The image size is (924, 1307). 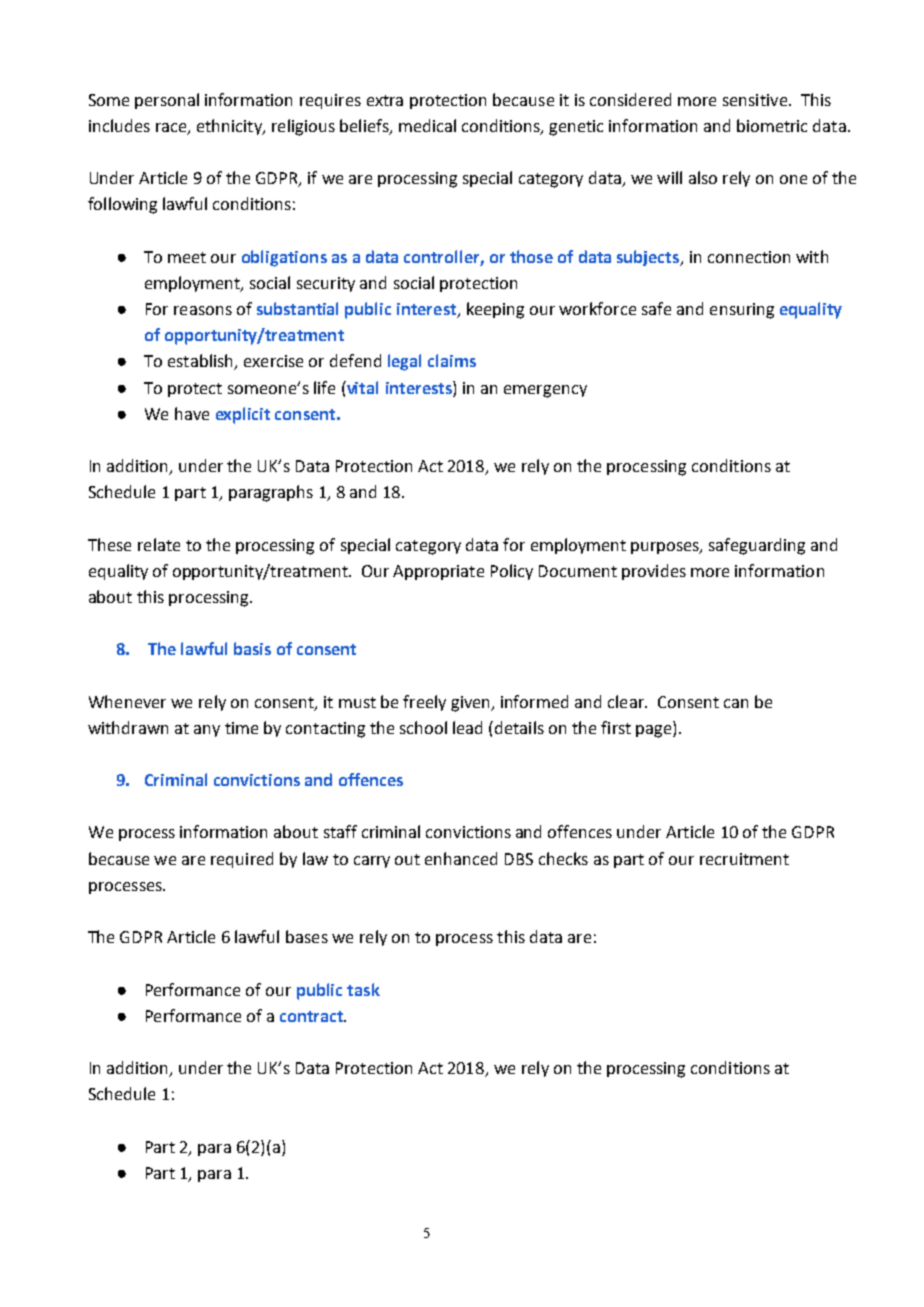 What do you see at coordinates (630, 99) in the page?
I see `considered` at bounding box center [630, 99].
